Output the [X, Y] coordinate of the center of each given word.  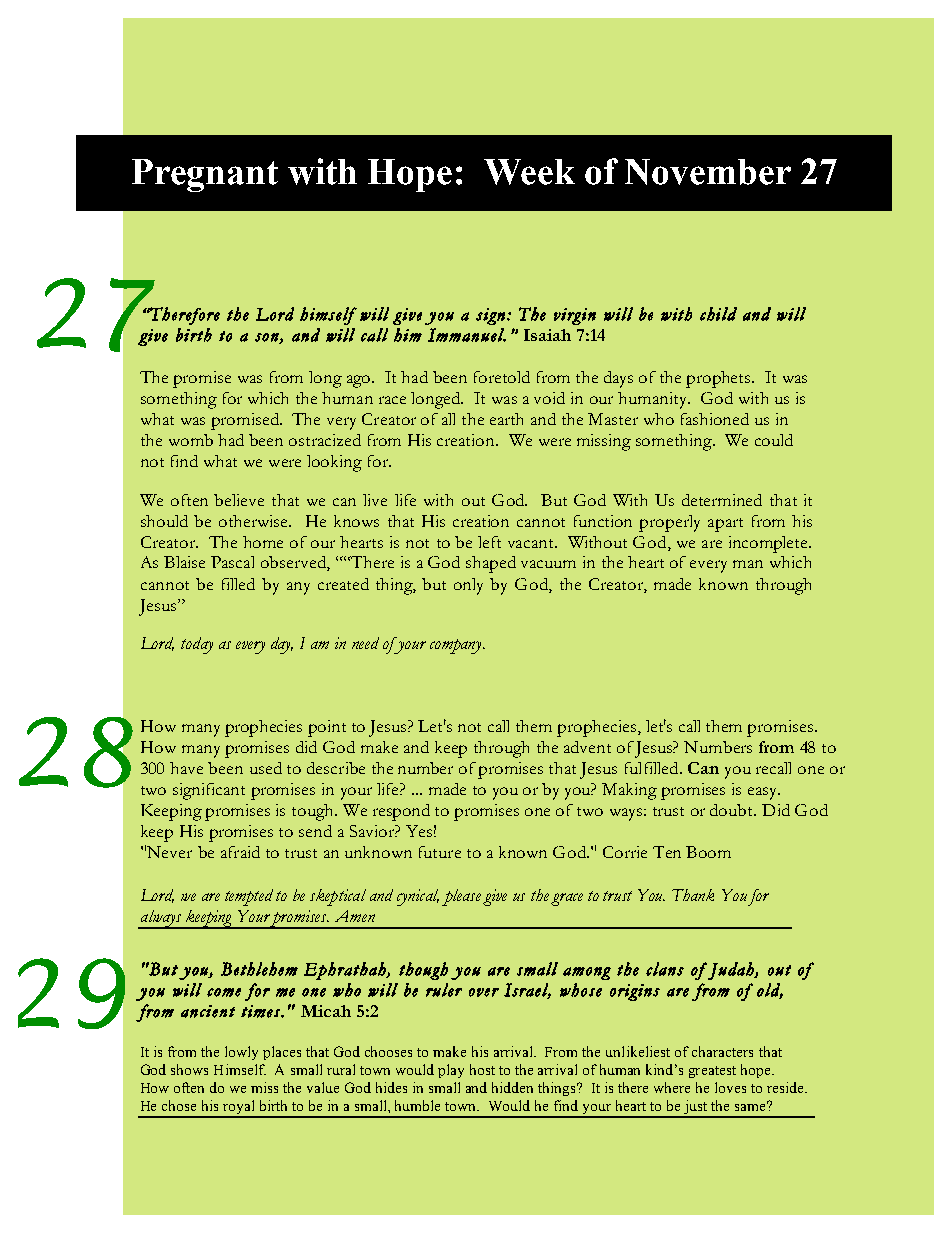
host [482, 1069]
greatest [712, 1072]
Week [529, 172]
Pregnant [205, 175]
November [708, 172]
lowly [241, 1053]
